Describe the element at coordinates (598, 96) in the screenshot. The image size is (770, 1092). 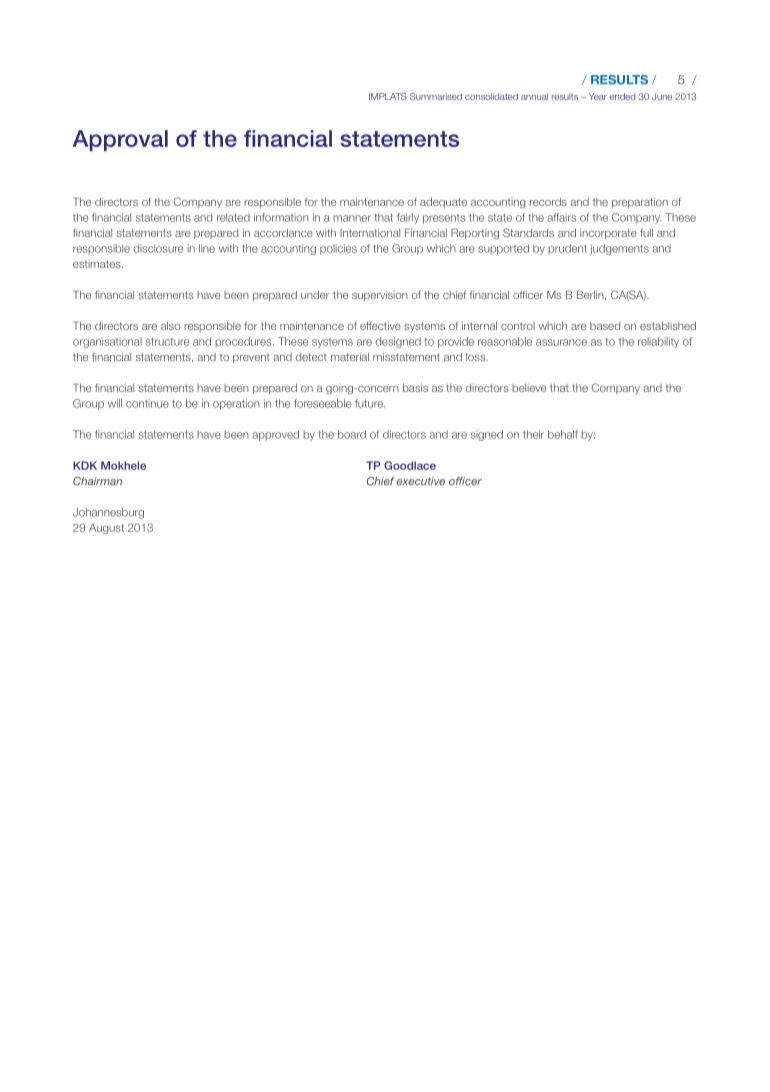
I see `Year` at that location.
